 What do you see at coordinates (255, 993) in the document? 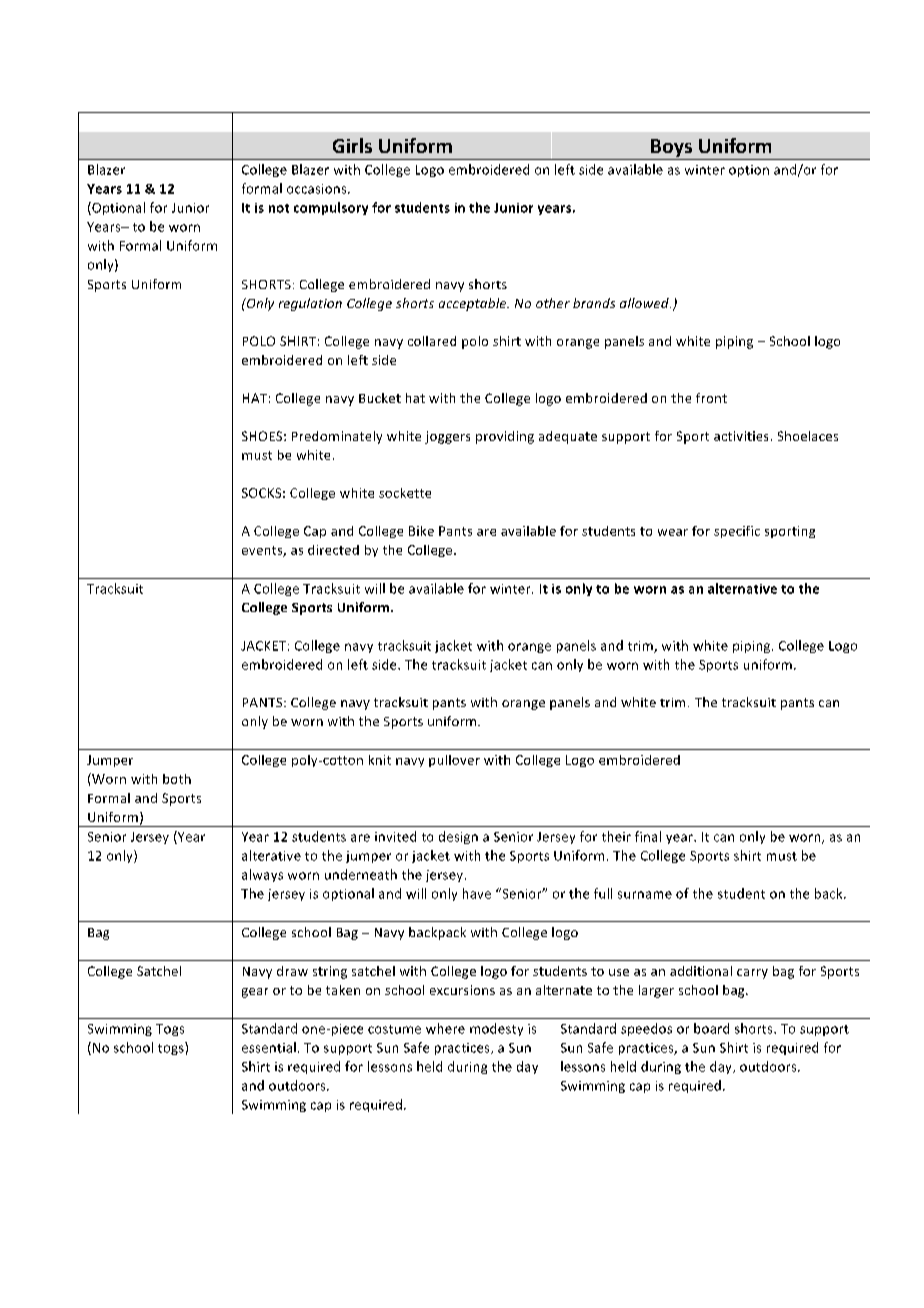
I see `gear` at bounding box center [255, 993].
